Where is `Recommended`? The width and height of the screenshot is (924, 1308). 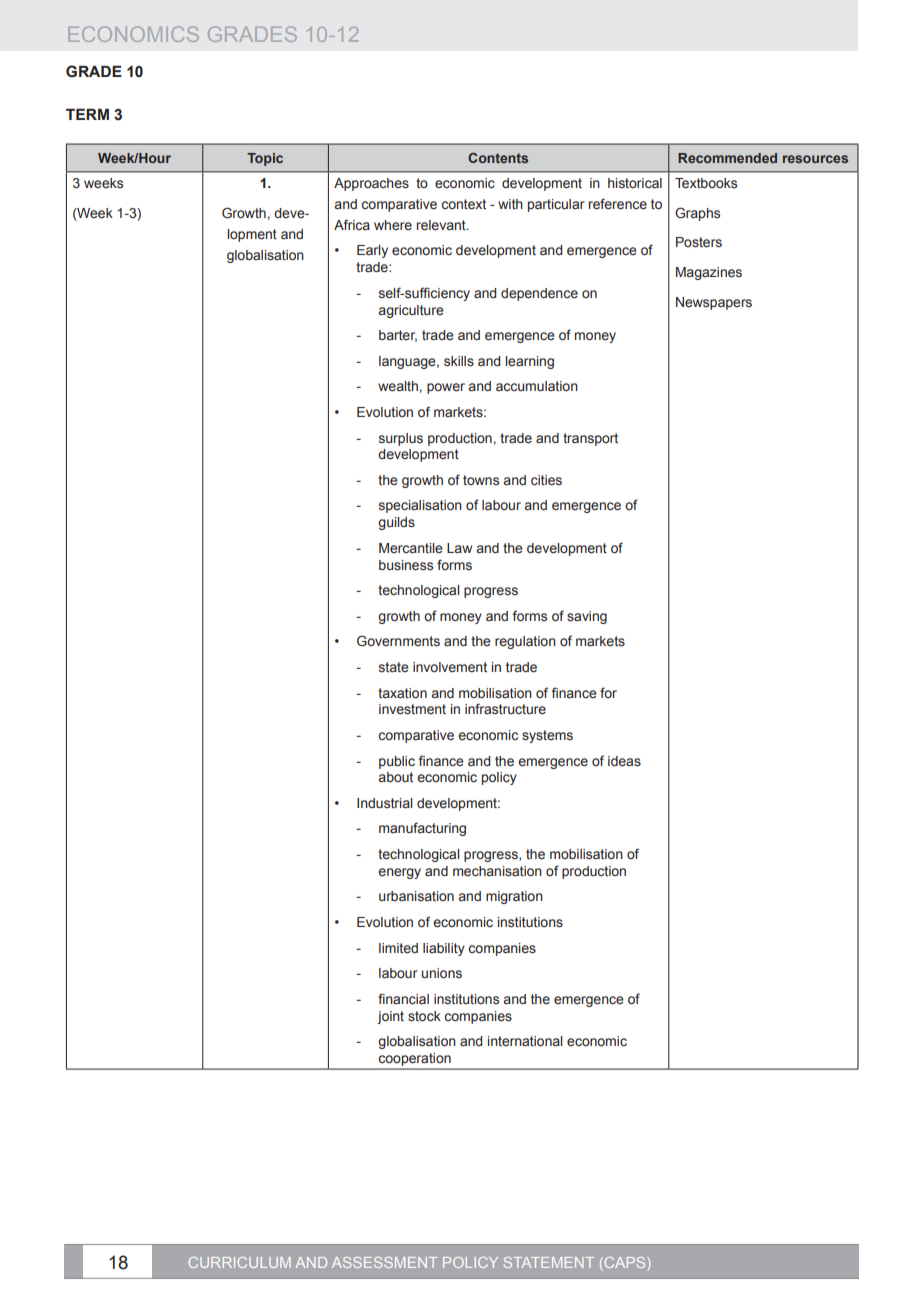
Recommended is located at coordinates (727, 158).
